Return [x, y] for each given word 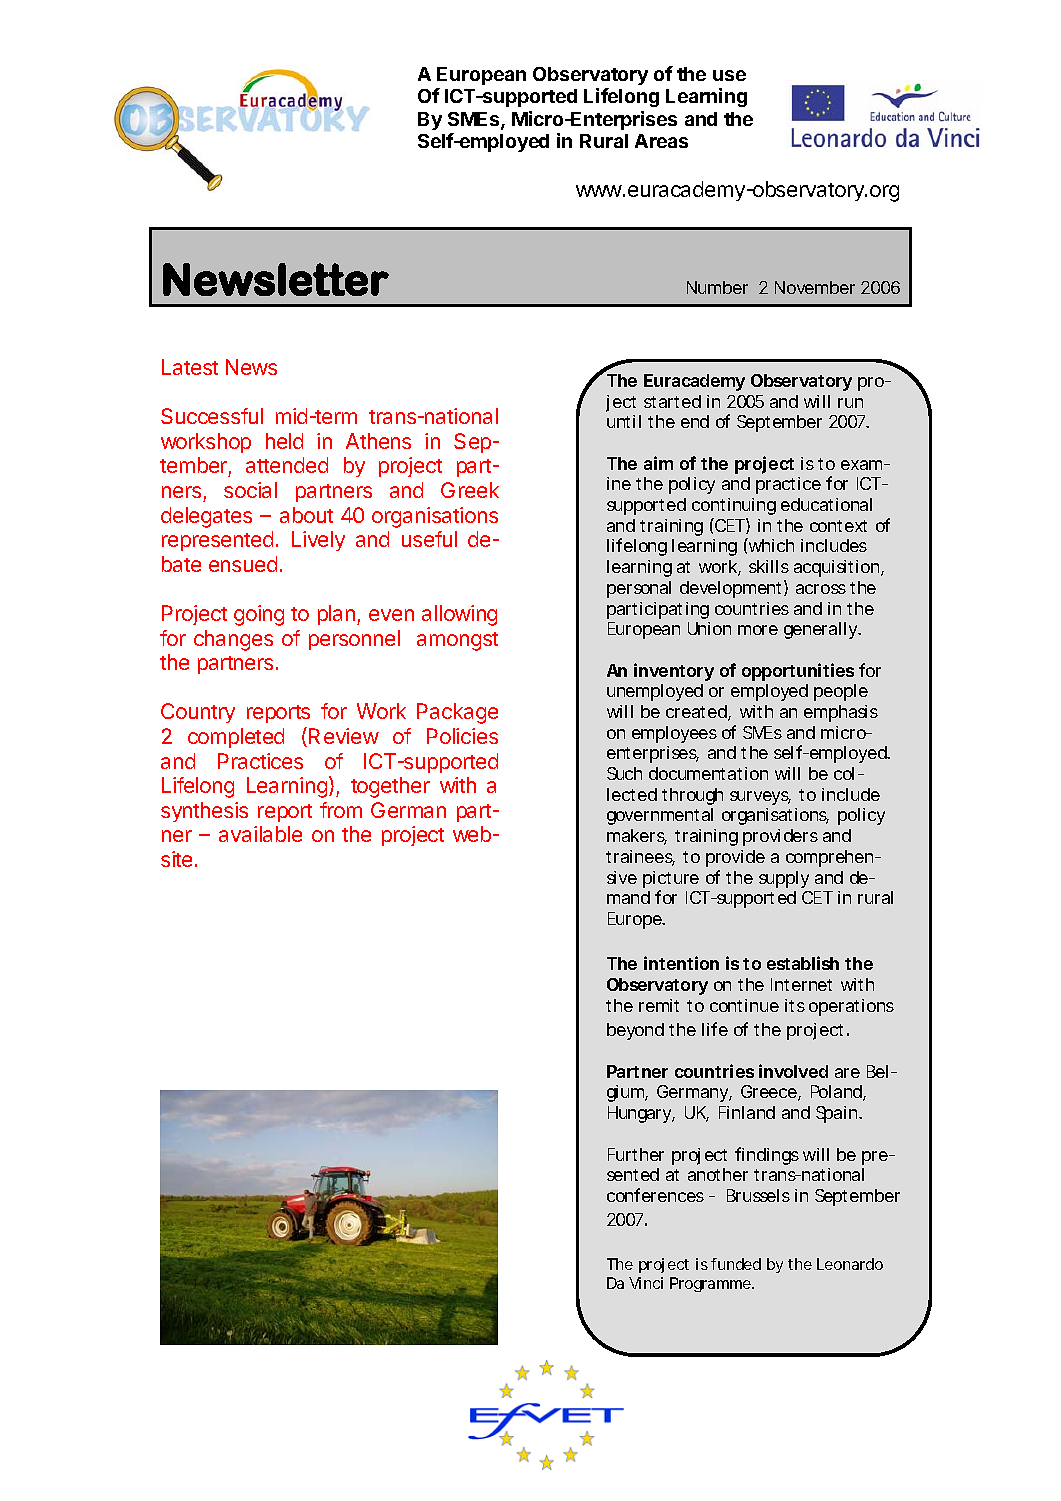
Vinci [646, 1283]
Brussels [758, 1195]
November [815, 287]
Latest [190, 367]
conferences [655, 1195]
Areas [661, 141]
